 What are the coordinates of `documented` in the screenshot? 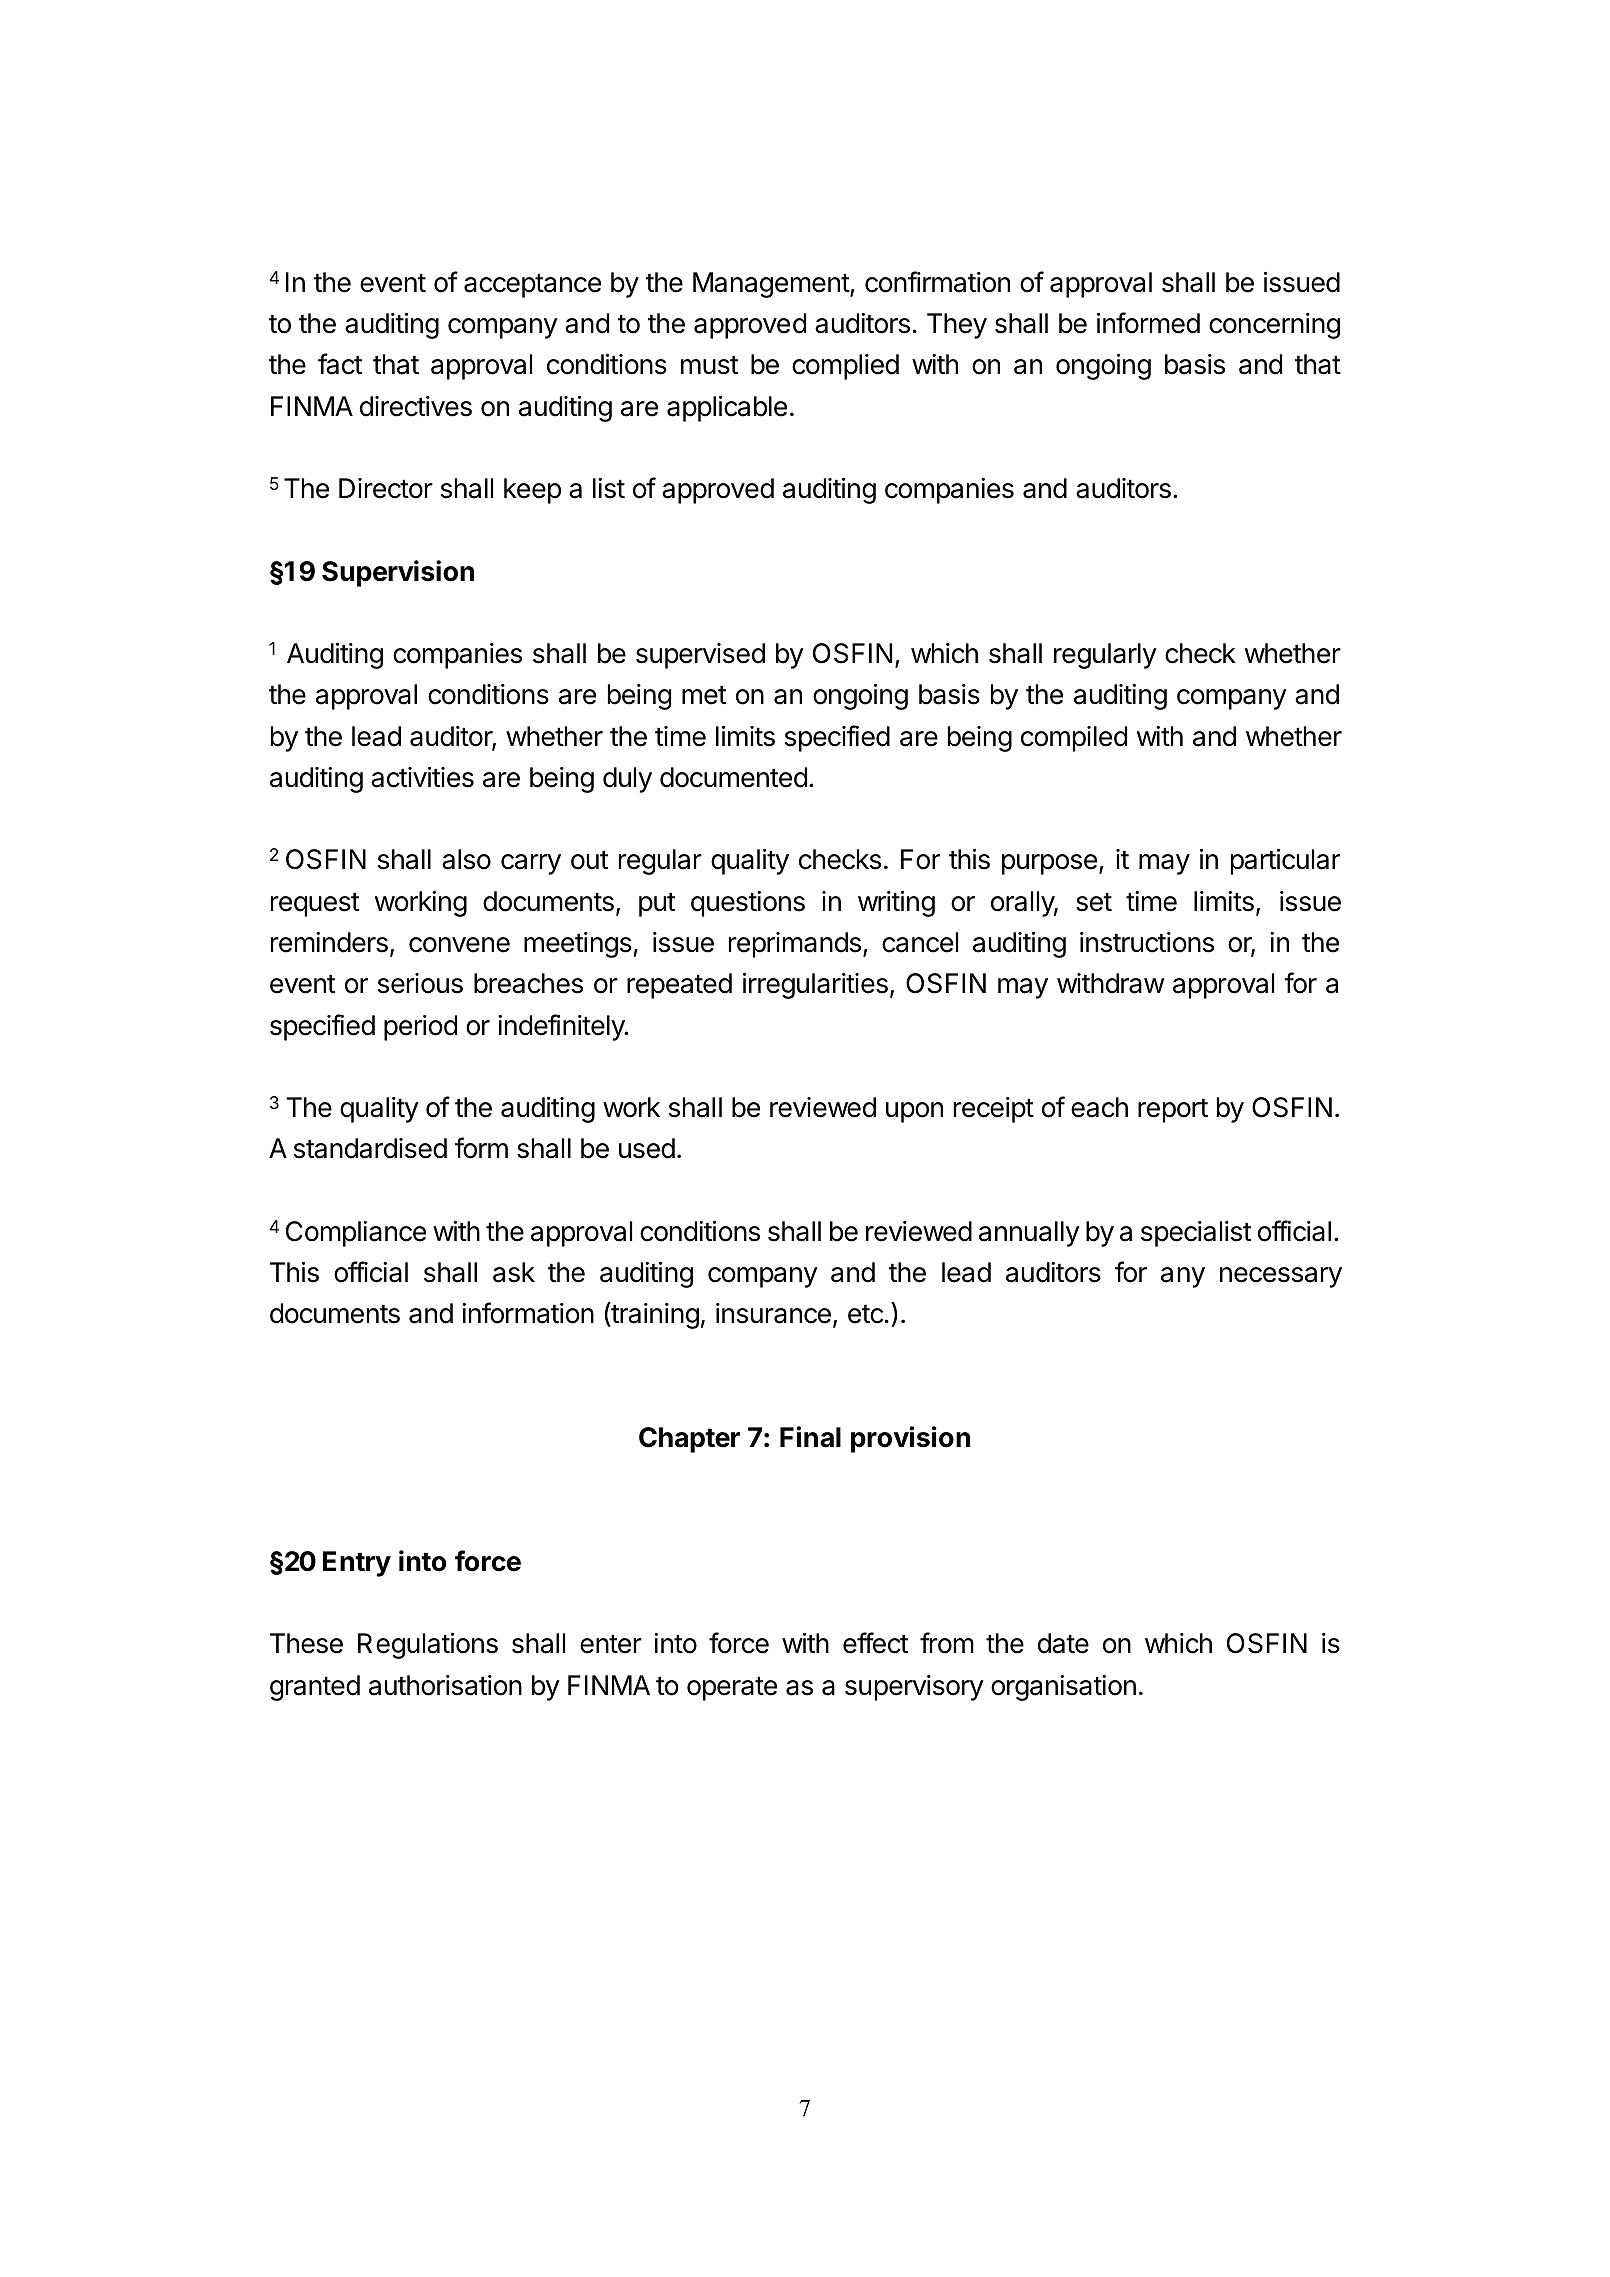 It's located at (733, 777).
